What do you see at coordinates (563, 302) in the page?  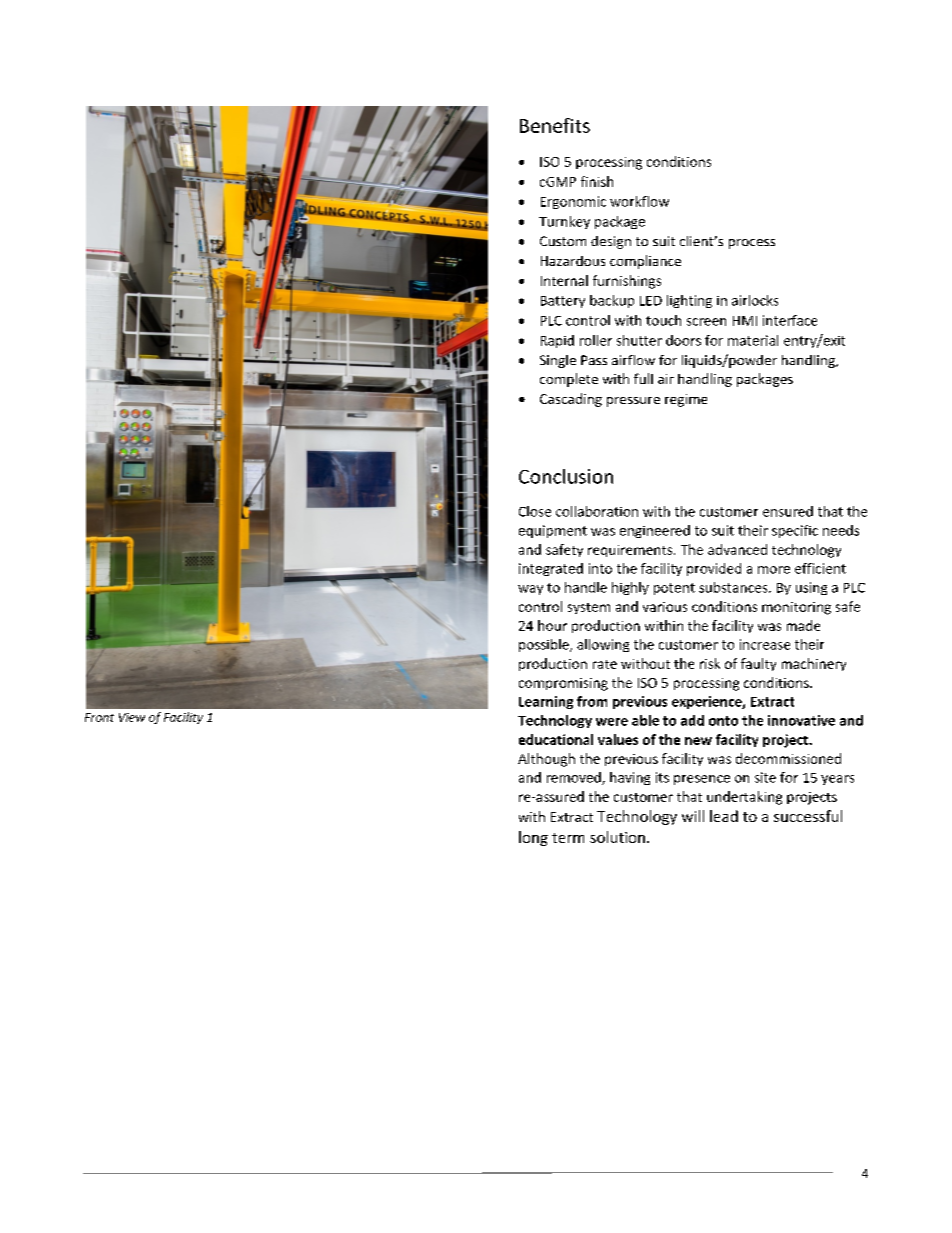 I see `Battery` at bounding box center [563, 302].
